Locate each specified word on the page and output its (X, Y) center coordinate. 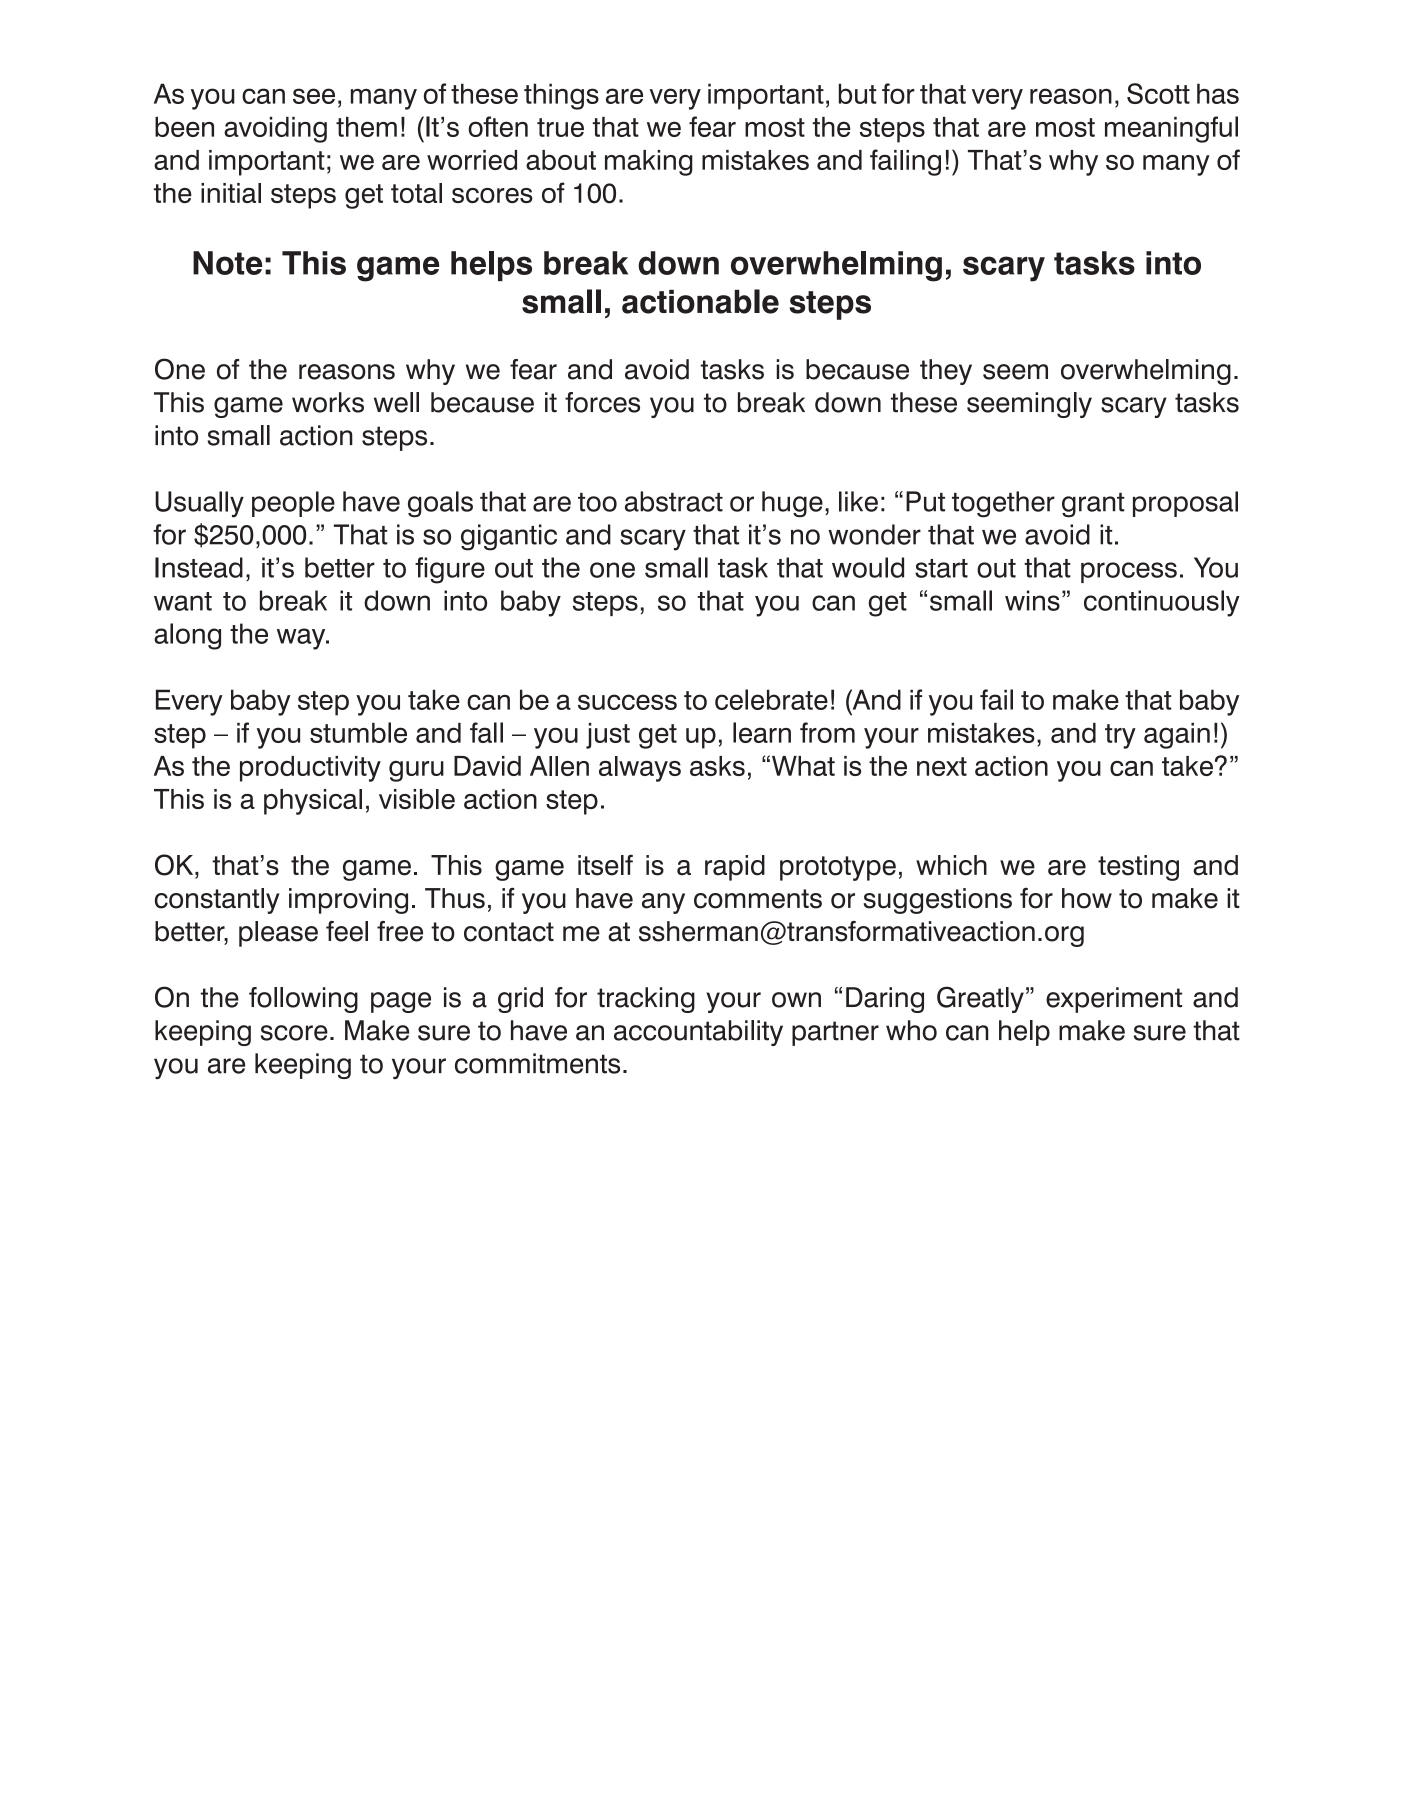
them (366, 127)
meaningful (1171, 129)
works (328, 402)
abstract (674, 501)
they (946, 372)
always (640, 769)
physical (313, 802)
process (1129, 572)
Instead (199, 567)
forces (602, 402)
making (649, 163)
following (303, 1000)
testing (1138, 868)
